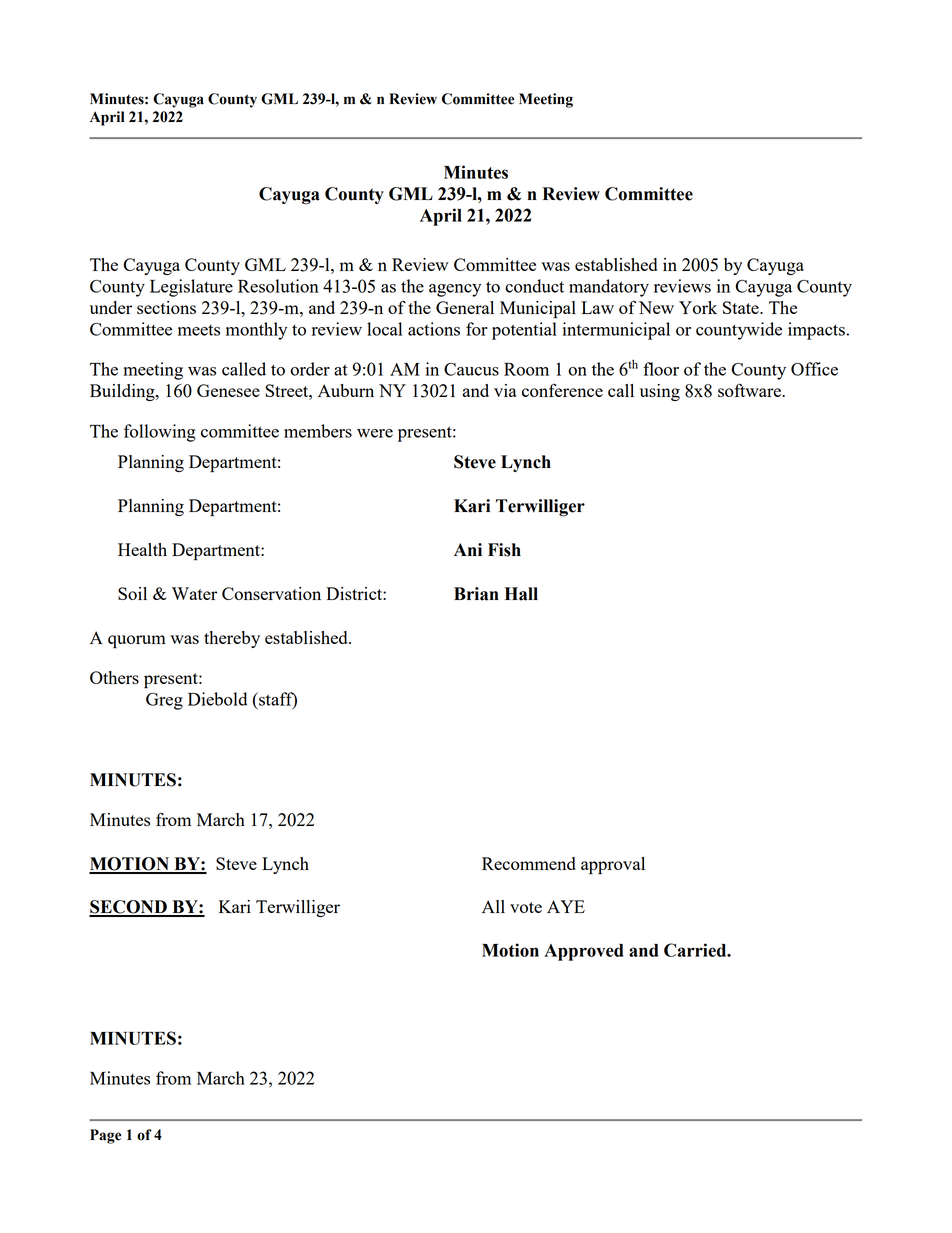 The height and width of the document is (1233, 952). I want to click on Greg, so click(164, 701).
